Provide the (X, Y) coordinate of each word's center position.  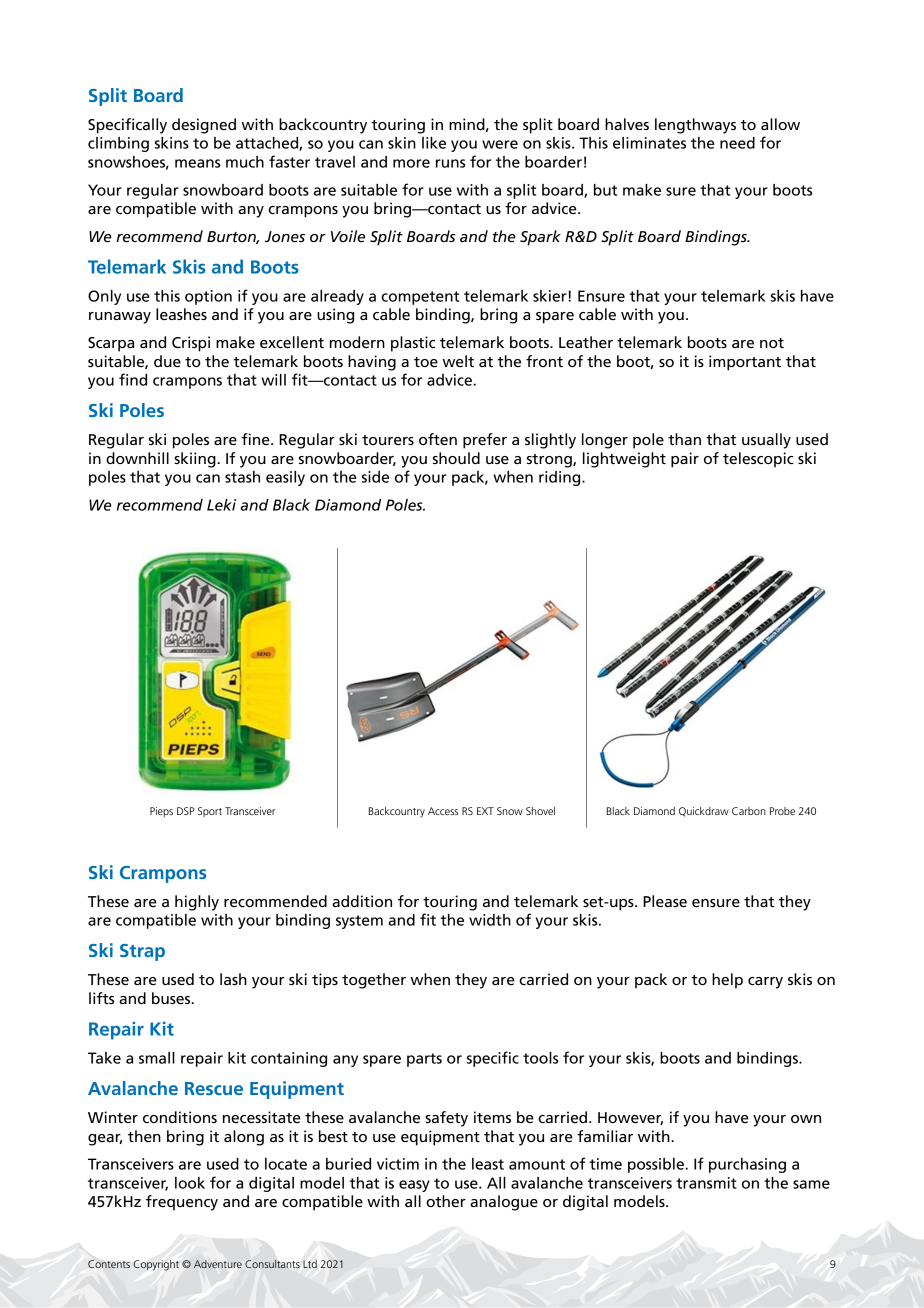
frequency (182, 1203)
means (197, 163)
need (737, 143)
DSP (185, 811)
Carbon (749, 811)
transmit (706, 1183)
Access (443, 811)
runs (450, 163)
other (446, 1201)
